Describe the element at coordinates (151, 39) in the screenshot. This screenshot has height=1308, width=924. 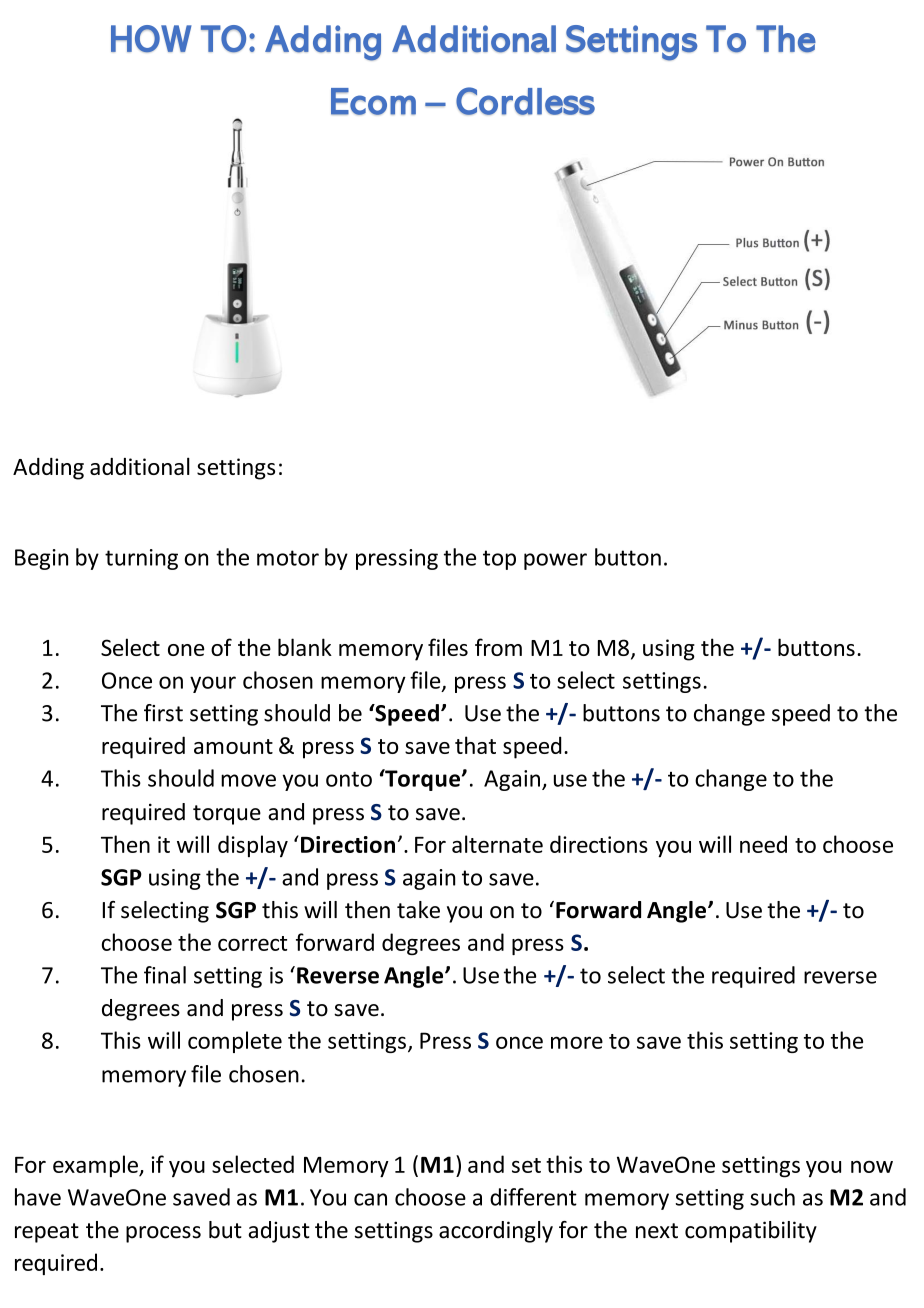
I see `HOW` at that location.
